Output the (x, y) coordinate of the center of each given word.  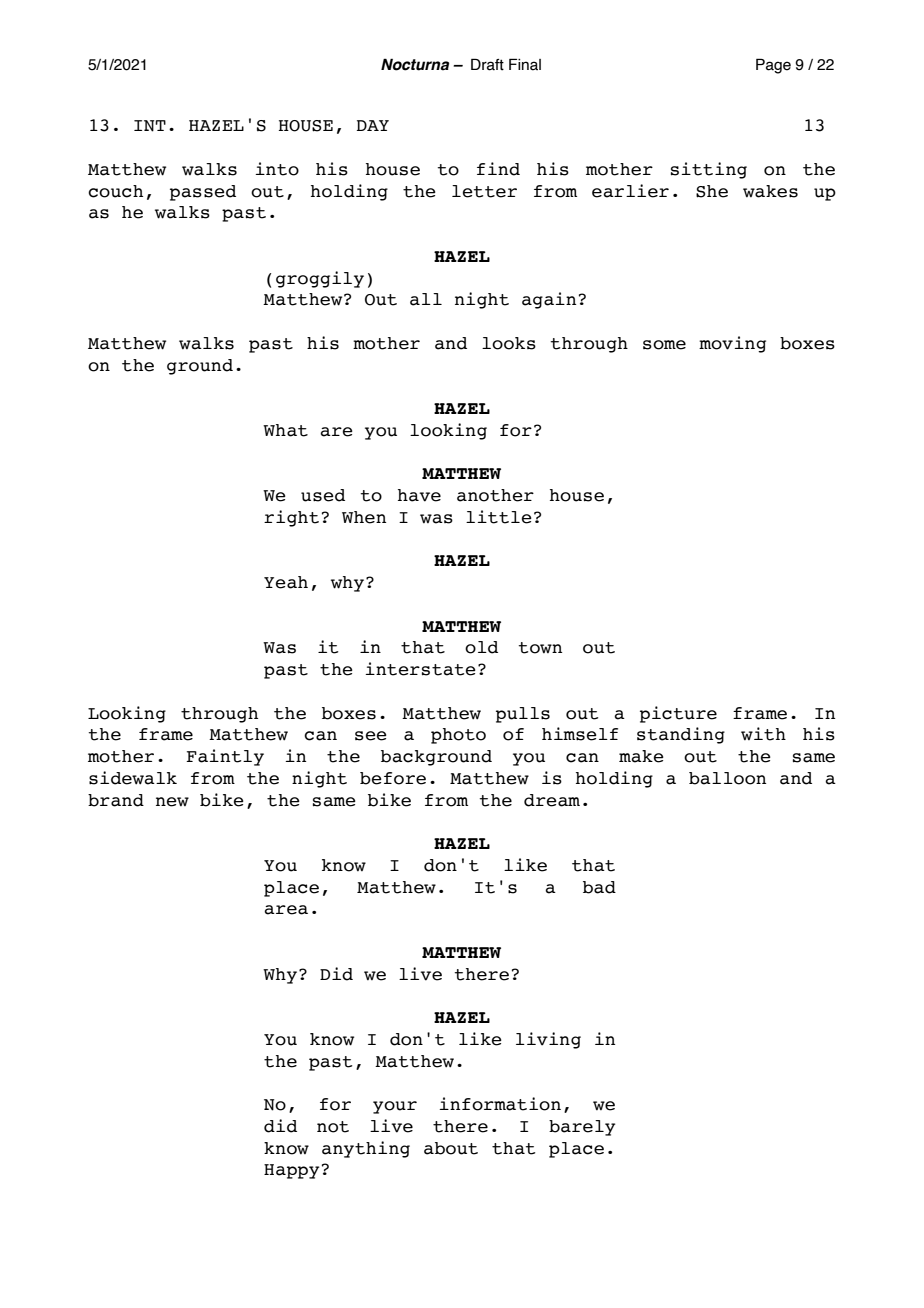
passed (203, 193)
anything (366, 1149)
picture (678, 714)
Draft (487, 64)
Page (773, 66)
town (540, 648)
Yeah (286, 582)
